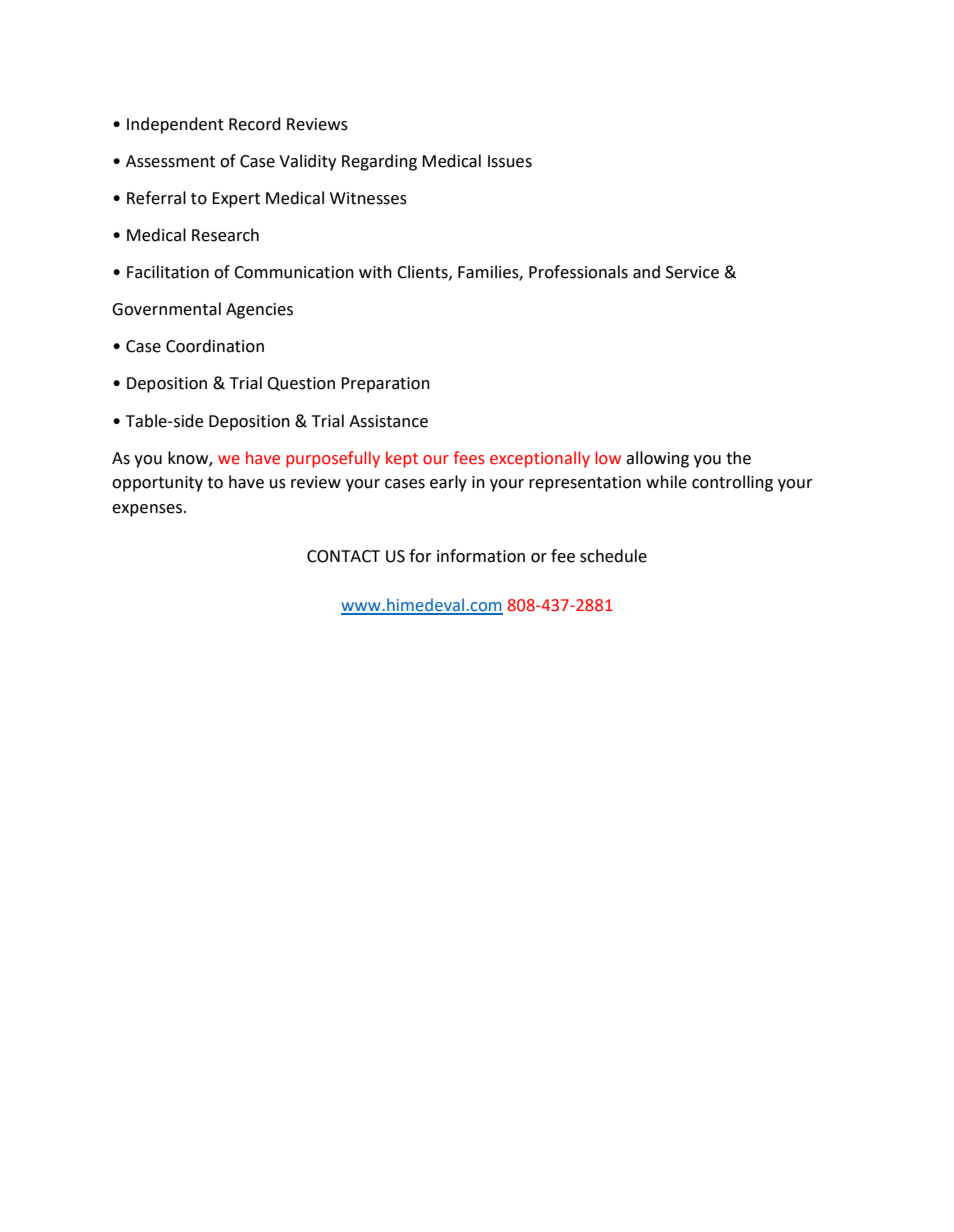 This screenshot has width=954, height=1232. What do you see at coordinates (385, 385) in the screenshot?
I see `Preparation` at bounding box center [385, 385].
